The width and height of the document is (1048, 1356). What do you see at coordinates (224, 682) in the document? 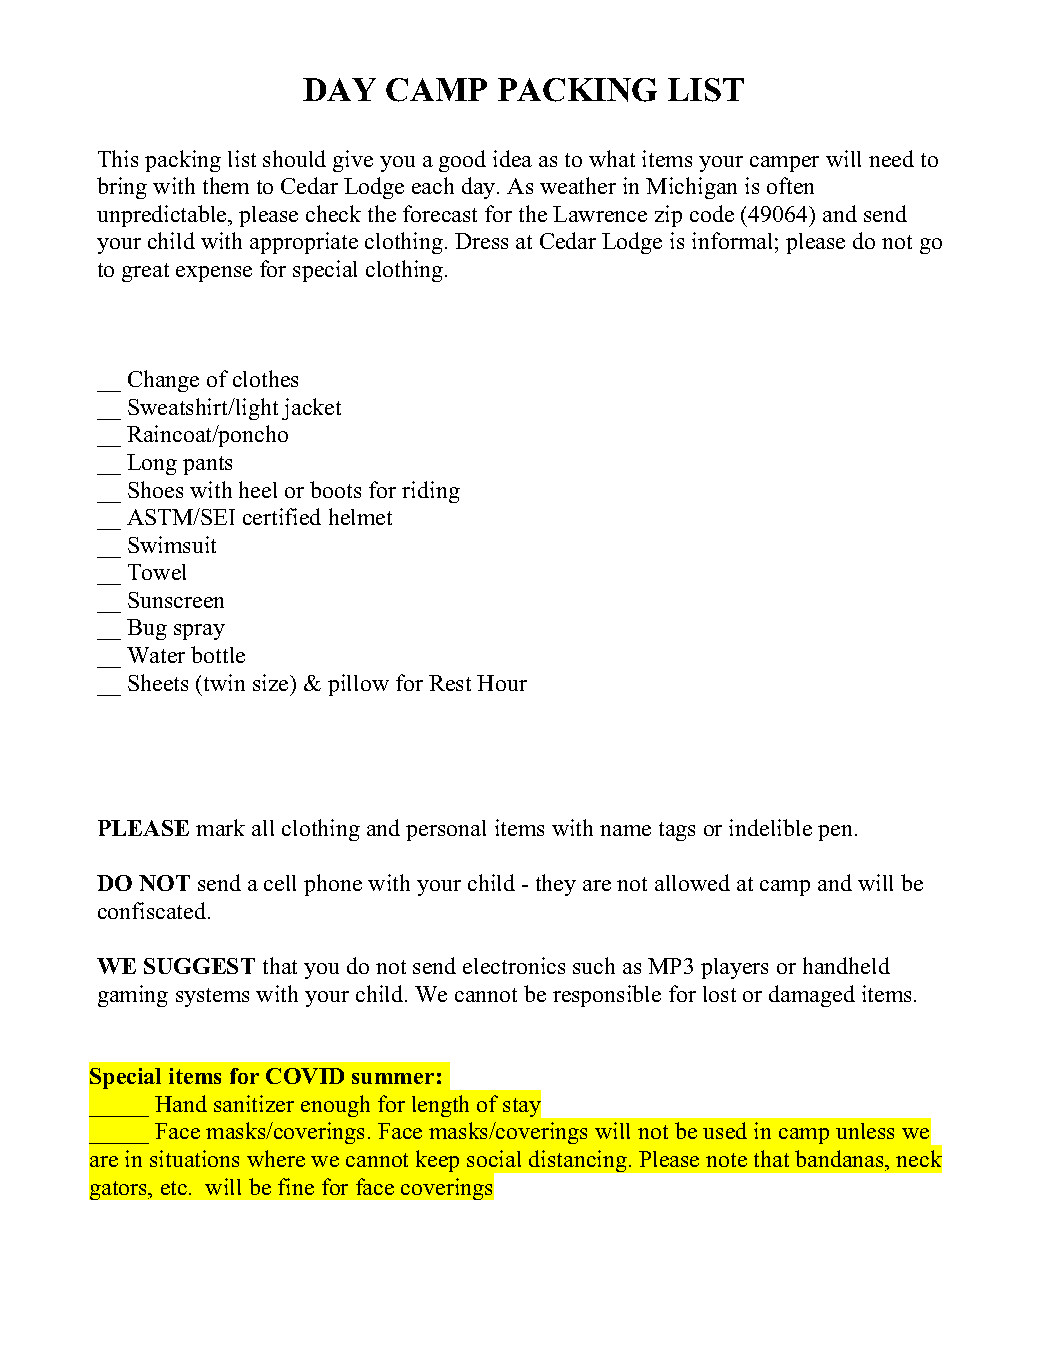
I see `twin` at bounding box center [224, 682].
